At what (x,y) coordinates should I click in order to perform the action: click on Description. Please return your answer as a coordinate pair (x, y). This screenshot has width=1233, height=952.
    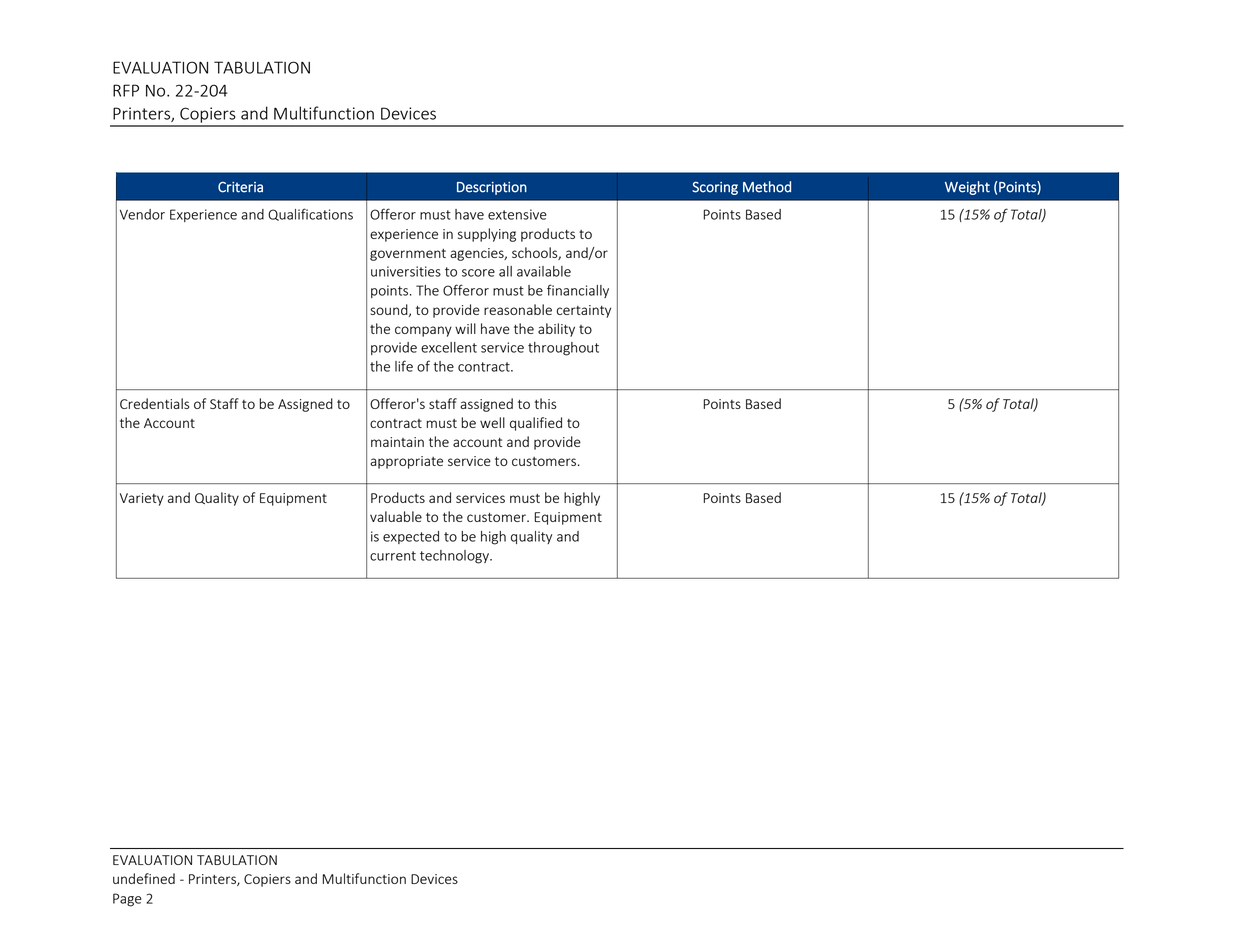
    Looking at the image, I should click on (492, 188).
